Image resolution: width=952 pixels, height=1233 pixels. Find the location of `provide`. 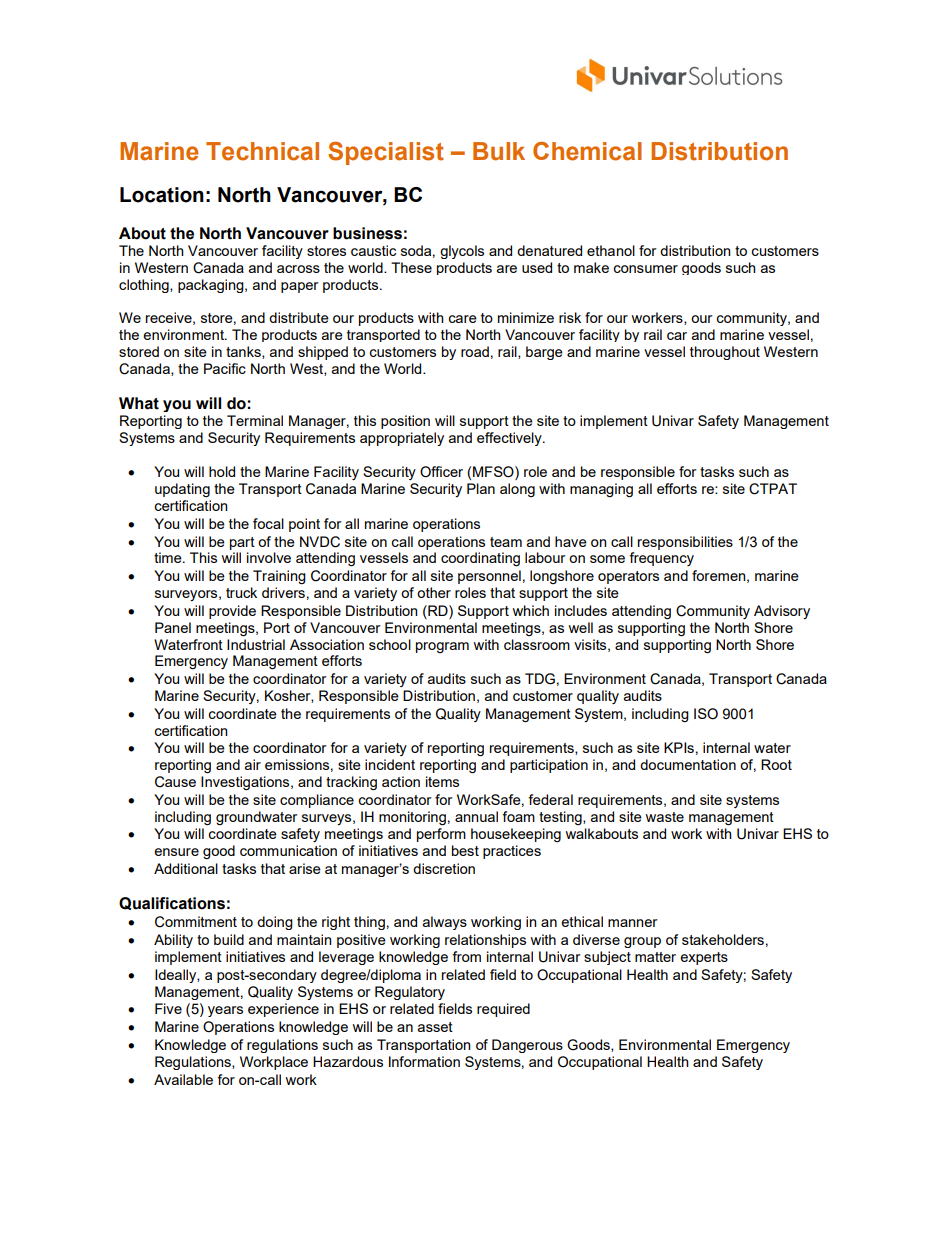

provide is located at coordinates (232, 612).
